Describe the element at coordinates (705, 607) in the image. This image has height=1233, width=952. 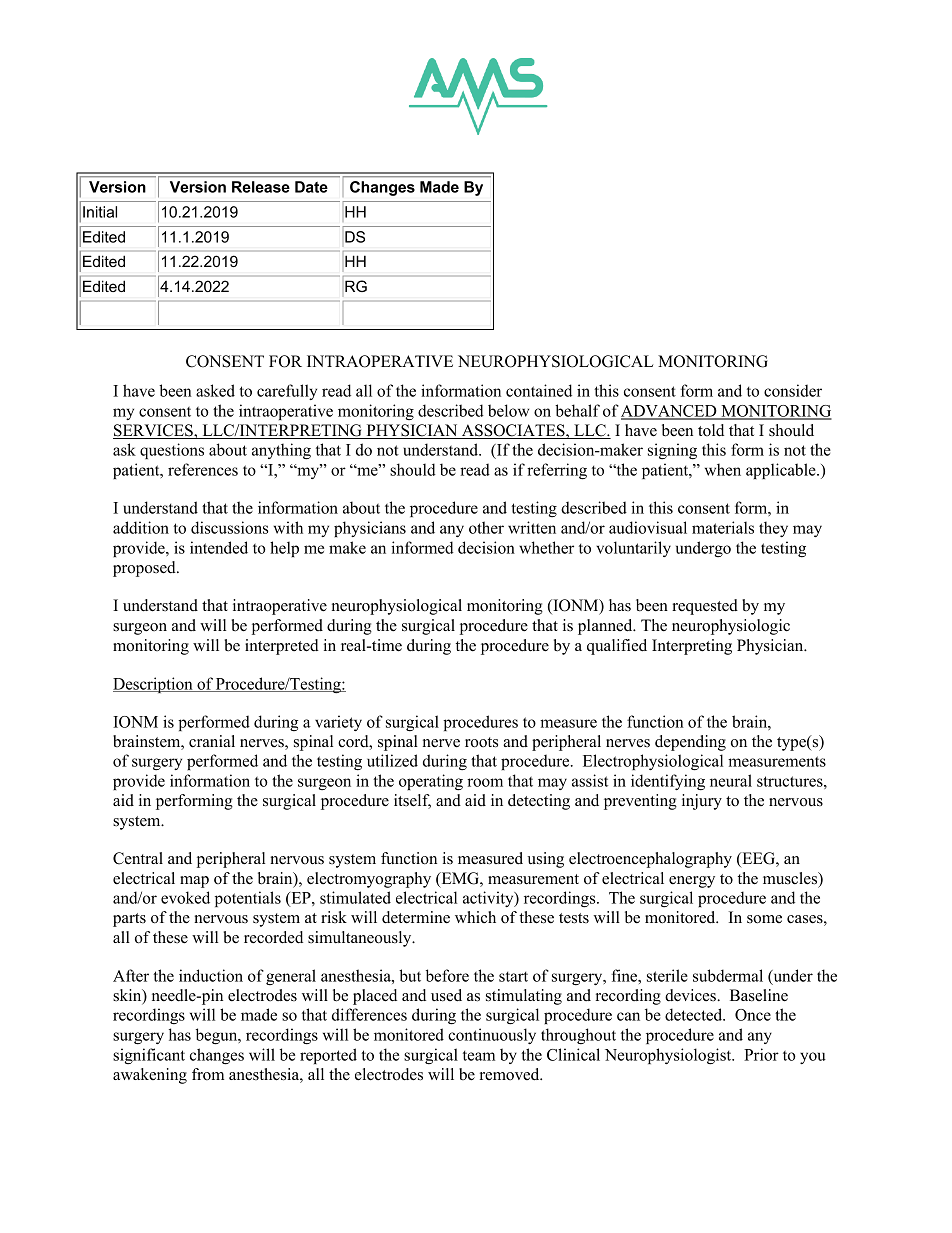
I see `requested` at that location.
